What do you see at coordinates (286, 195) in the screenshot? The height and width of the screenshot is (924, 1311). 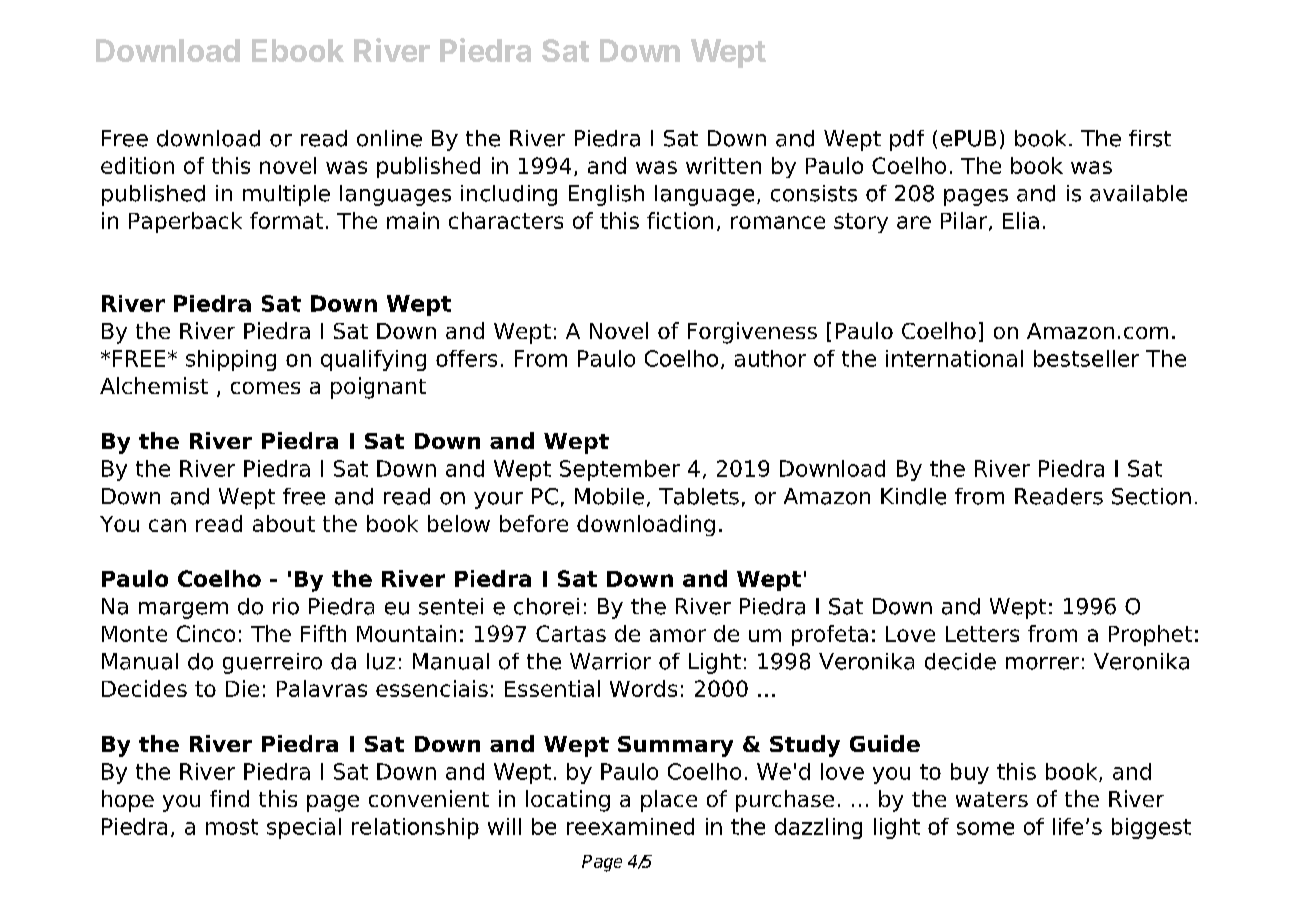 I see `multiple` at bounding box center [286, 195].
